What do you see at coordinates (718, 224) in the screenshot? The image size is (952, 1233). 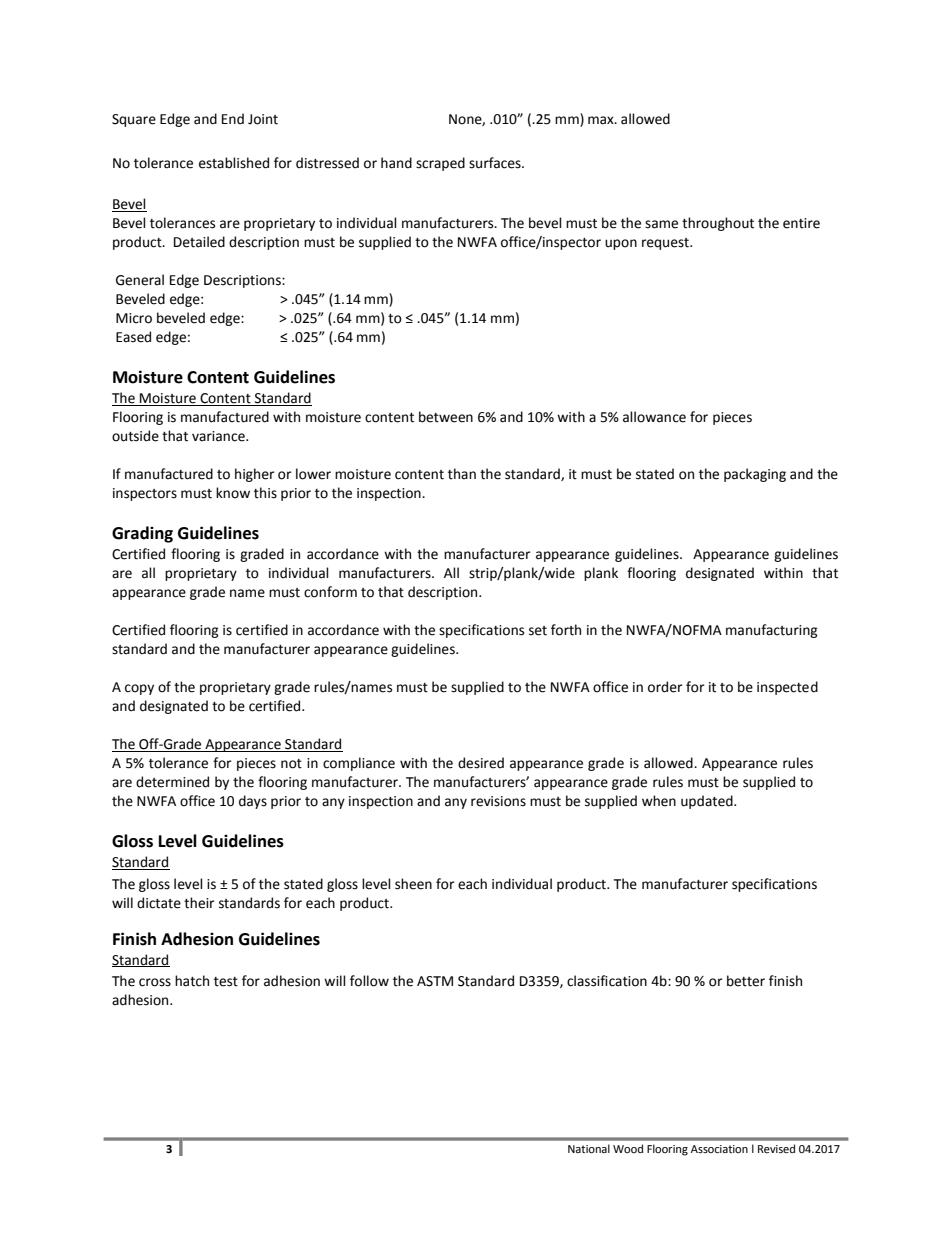 I see `throughout` at bounding box center [718, 224].
